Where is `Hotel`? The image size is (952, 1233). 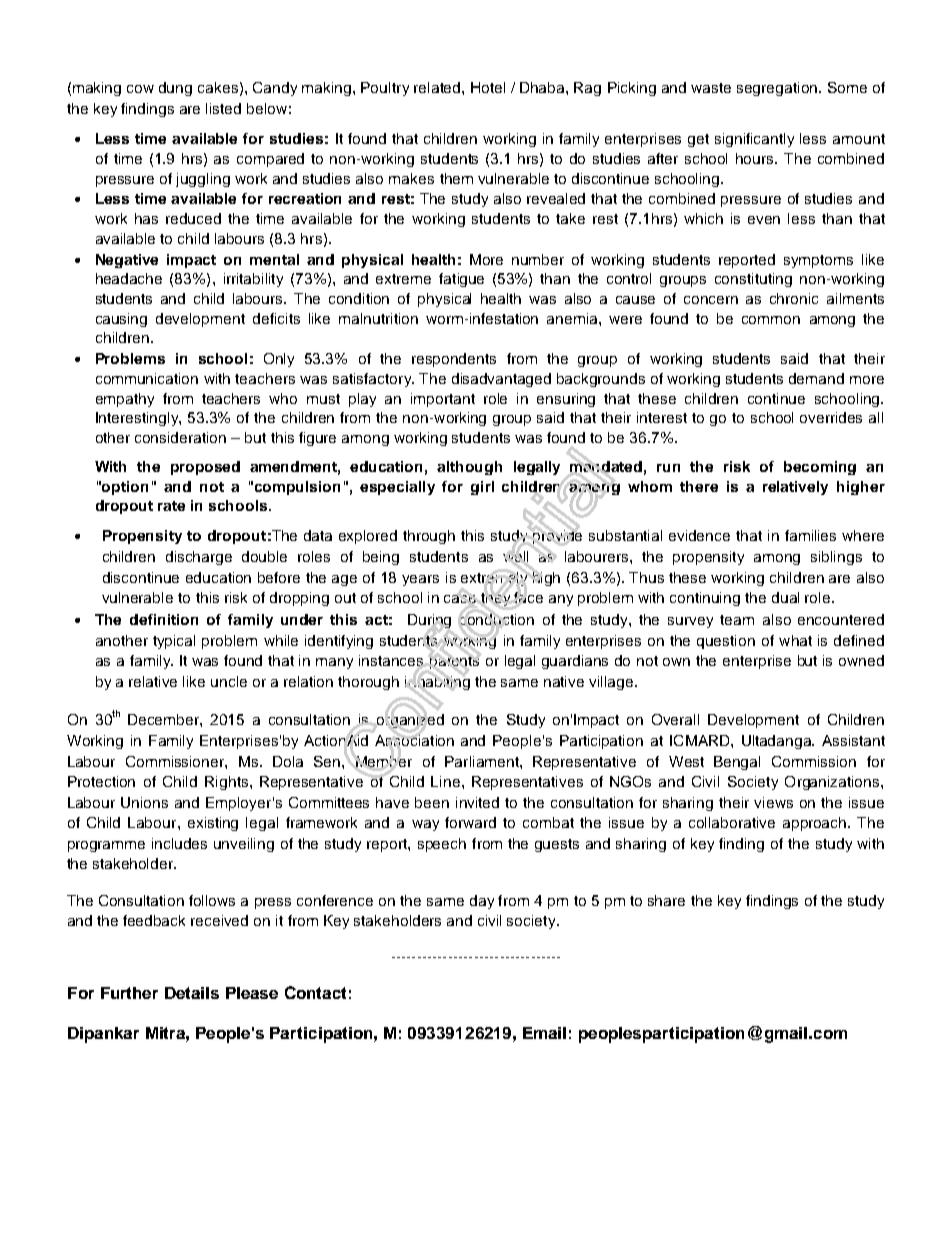
Hotel is located at coordinates (488, 87).
